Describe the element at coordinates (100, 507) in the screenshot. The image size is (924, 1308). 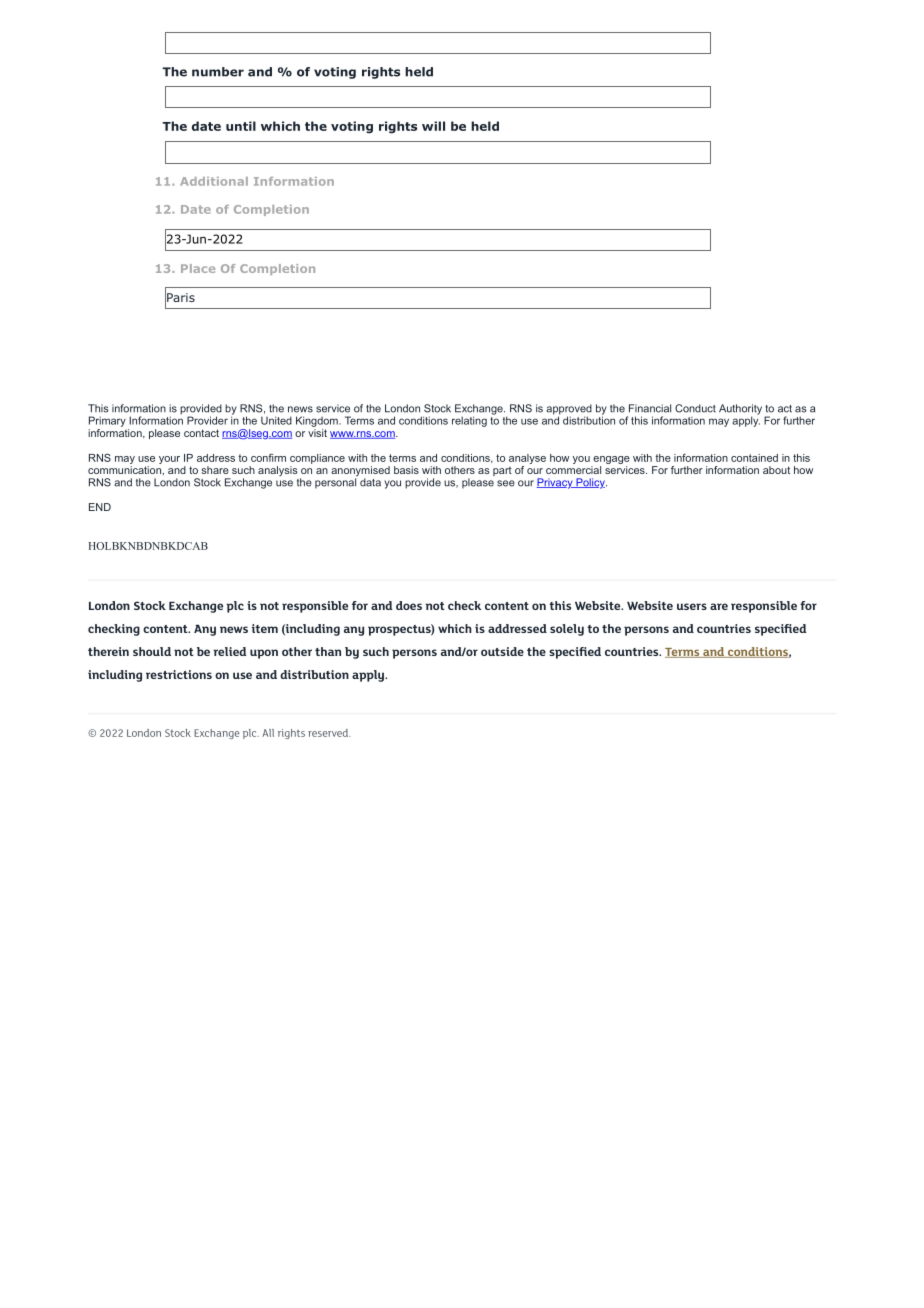
I see `END` at that location.
